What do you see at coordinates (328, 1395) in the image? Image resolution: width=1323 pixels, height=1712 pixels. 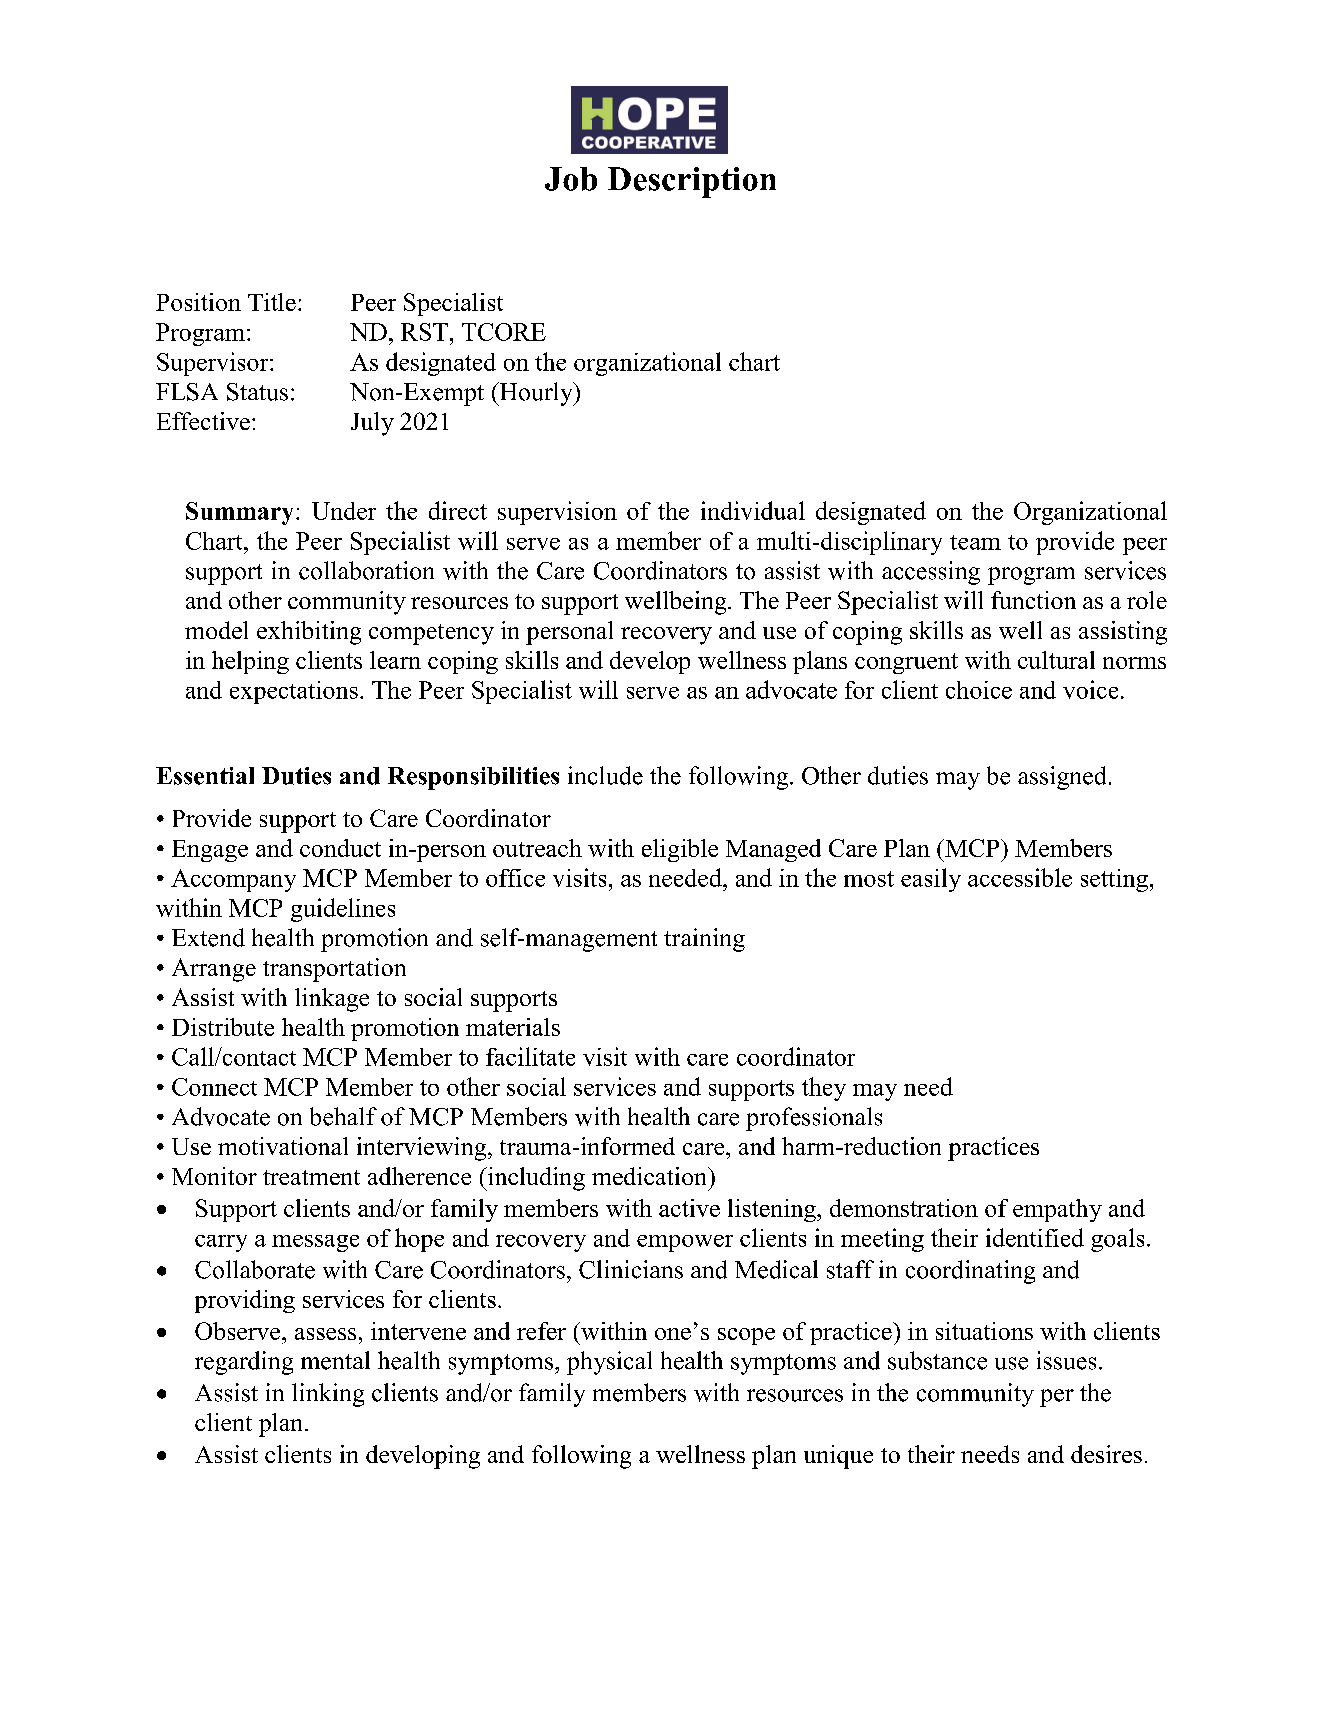 I see `linking` at bounding box center [328, 1395].
